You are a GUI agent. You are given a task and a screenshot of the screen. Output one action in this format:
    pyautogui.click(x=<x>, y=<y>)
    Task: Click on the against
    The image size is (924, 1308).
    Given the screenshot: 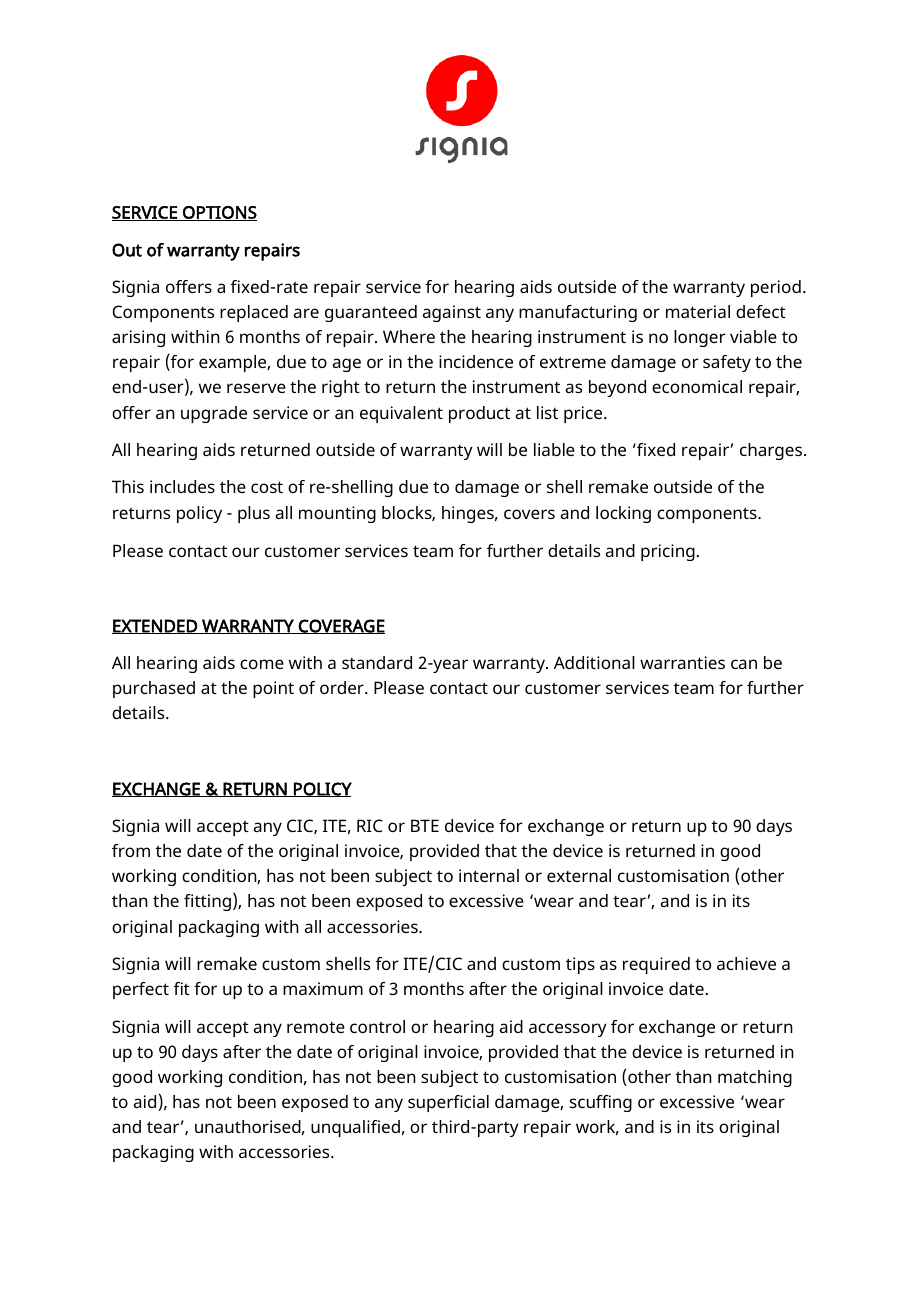 What is the action you would take?
    pyautogui.click(x=452, y=313)
